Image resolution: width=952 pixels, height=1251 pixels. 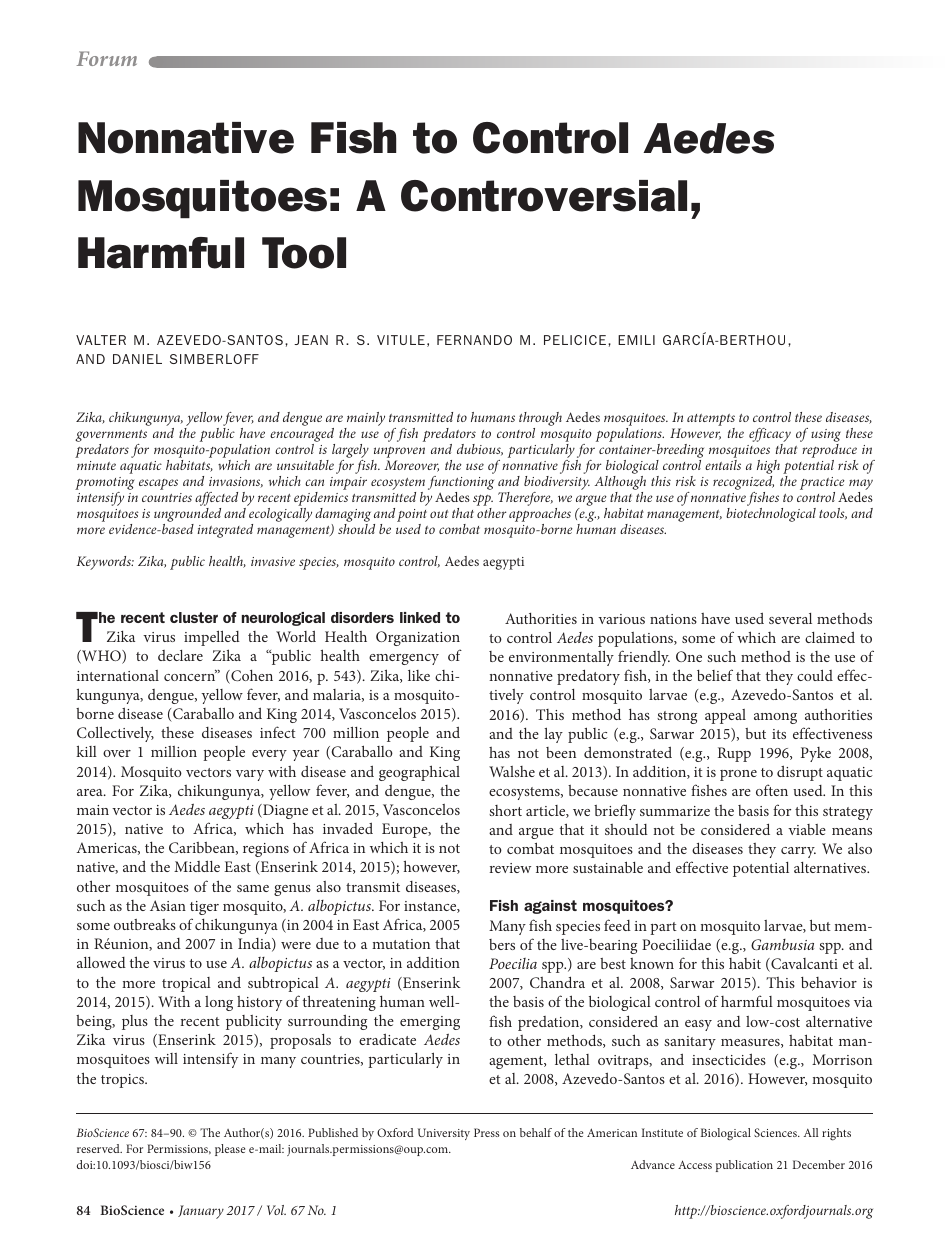 I want to click on attempts, so click(x=711, y=420).
